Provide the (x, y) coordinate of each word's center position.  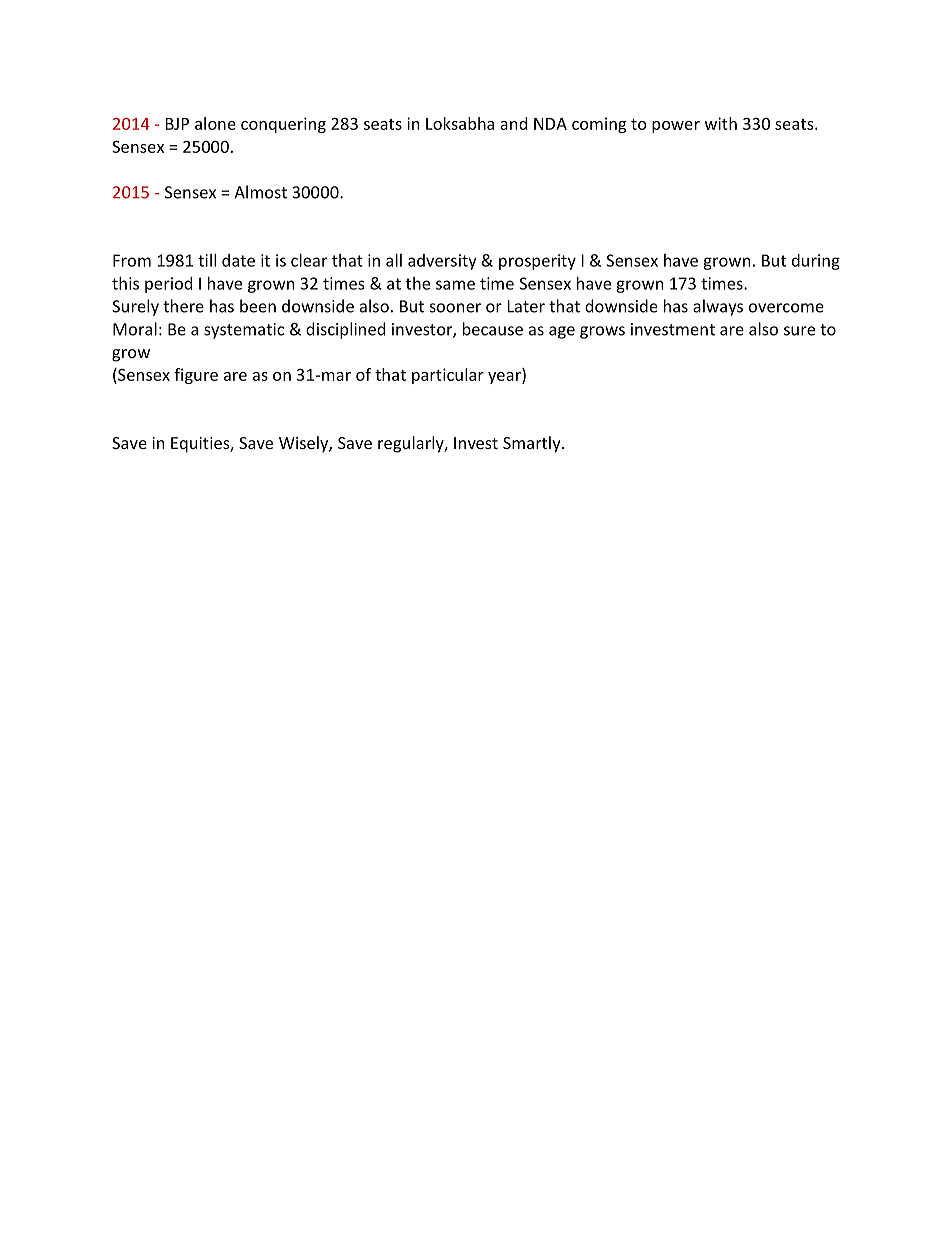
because (493, 329)
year (505, 378)
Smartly (533, 444)
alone (215, 123)
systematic (244, 331)
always (718, 307)
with (721, 123)
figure (196, 376)
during (816, 262)
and (513, 123)
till (207, 260)
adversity (442, 262)
